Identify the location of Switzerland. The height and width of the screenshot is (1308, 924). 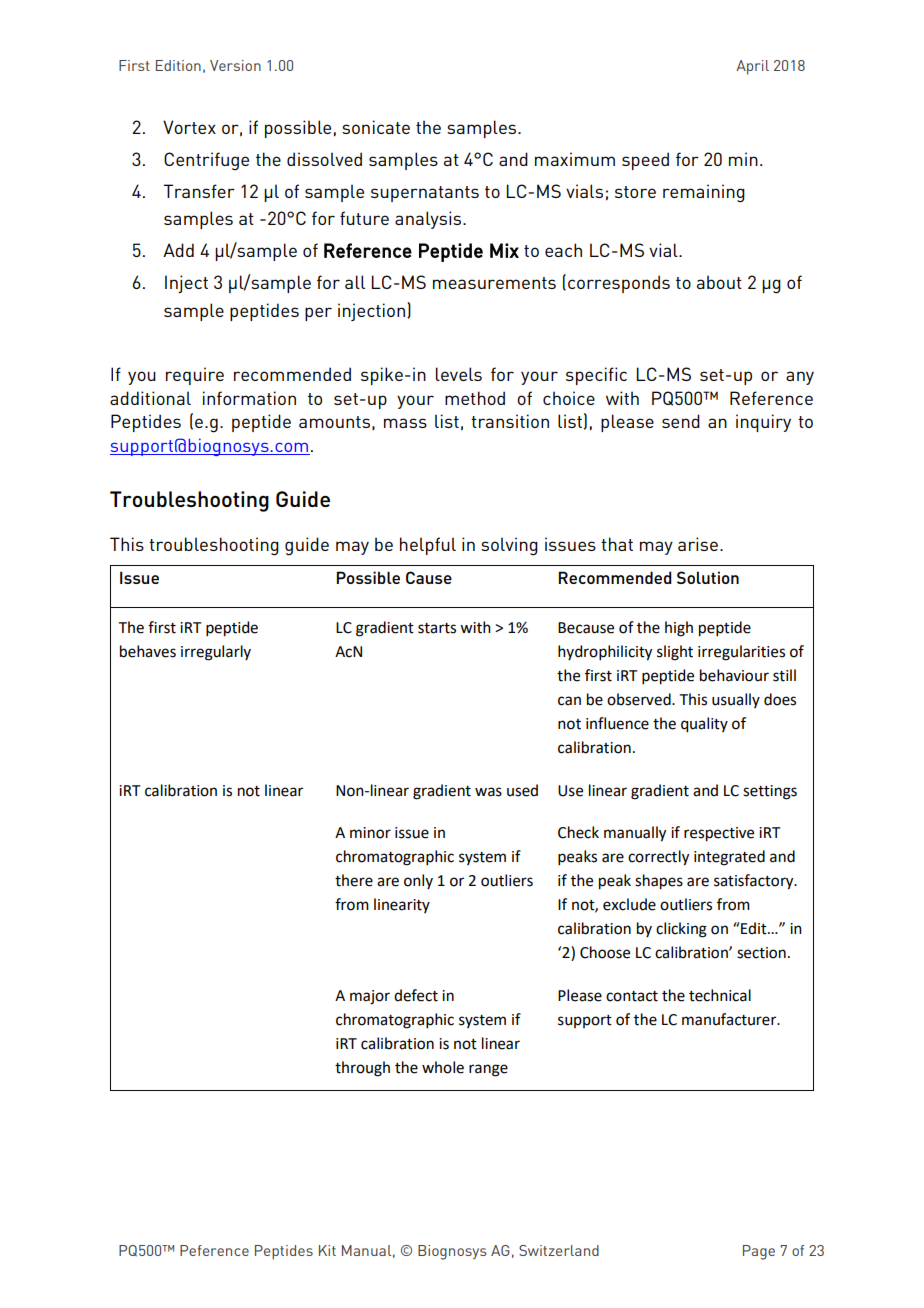
(559, 1250).
